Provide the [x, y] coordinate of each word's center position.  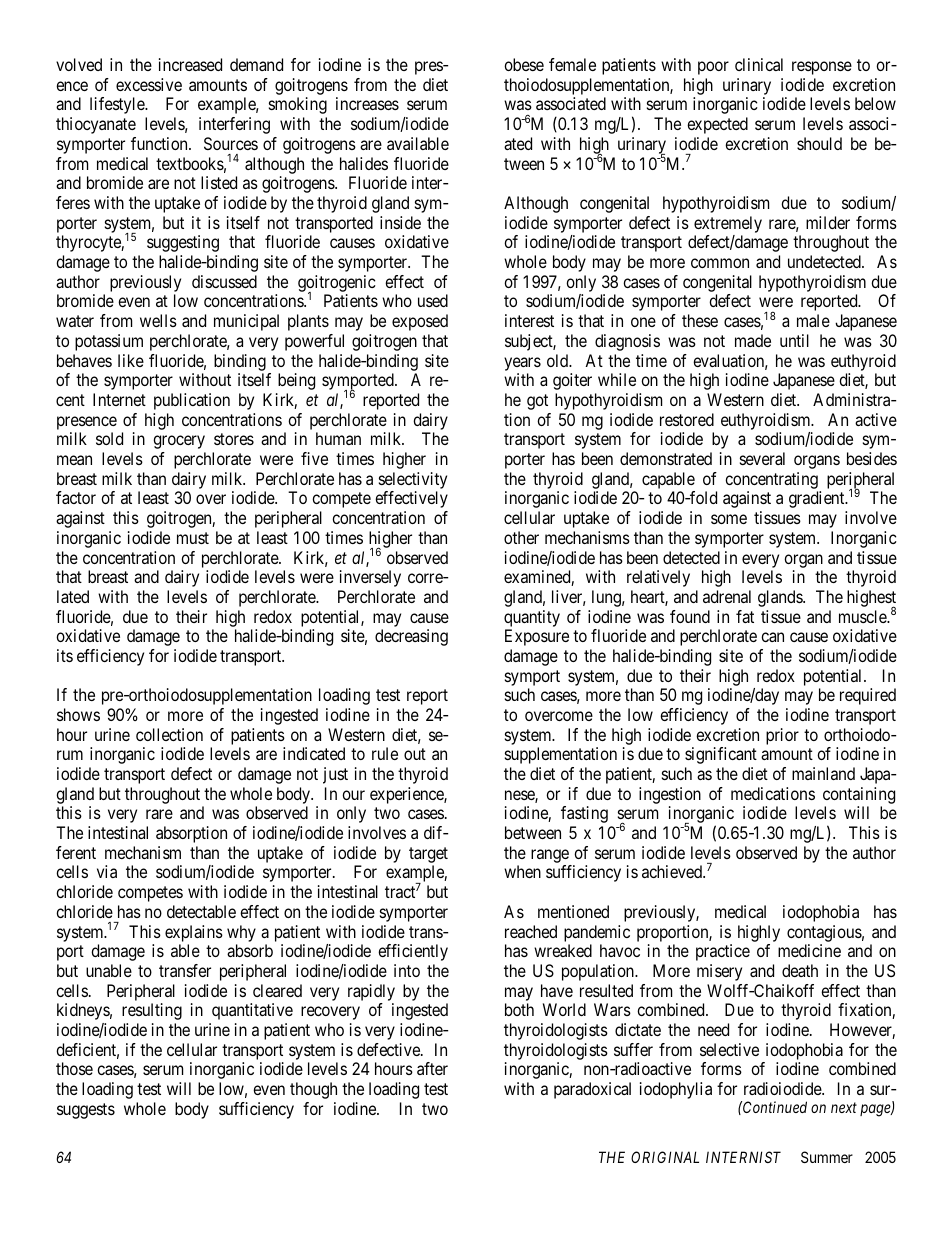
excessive [149, 84]
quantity [532, 618]
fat [745, 616]
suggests [86, 1111]
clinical [759, 64]
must [193, 538]
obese [524, 64]
